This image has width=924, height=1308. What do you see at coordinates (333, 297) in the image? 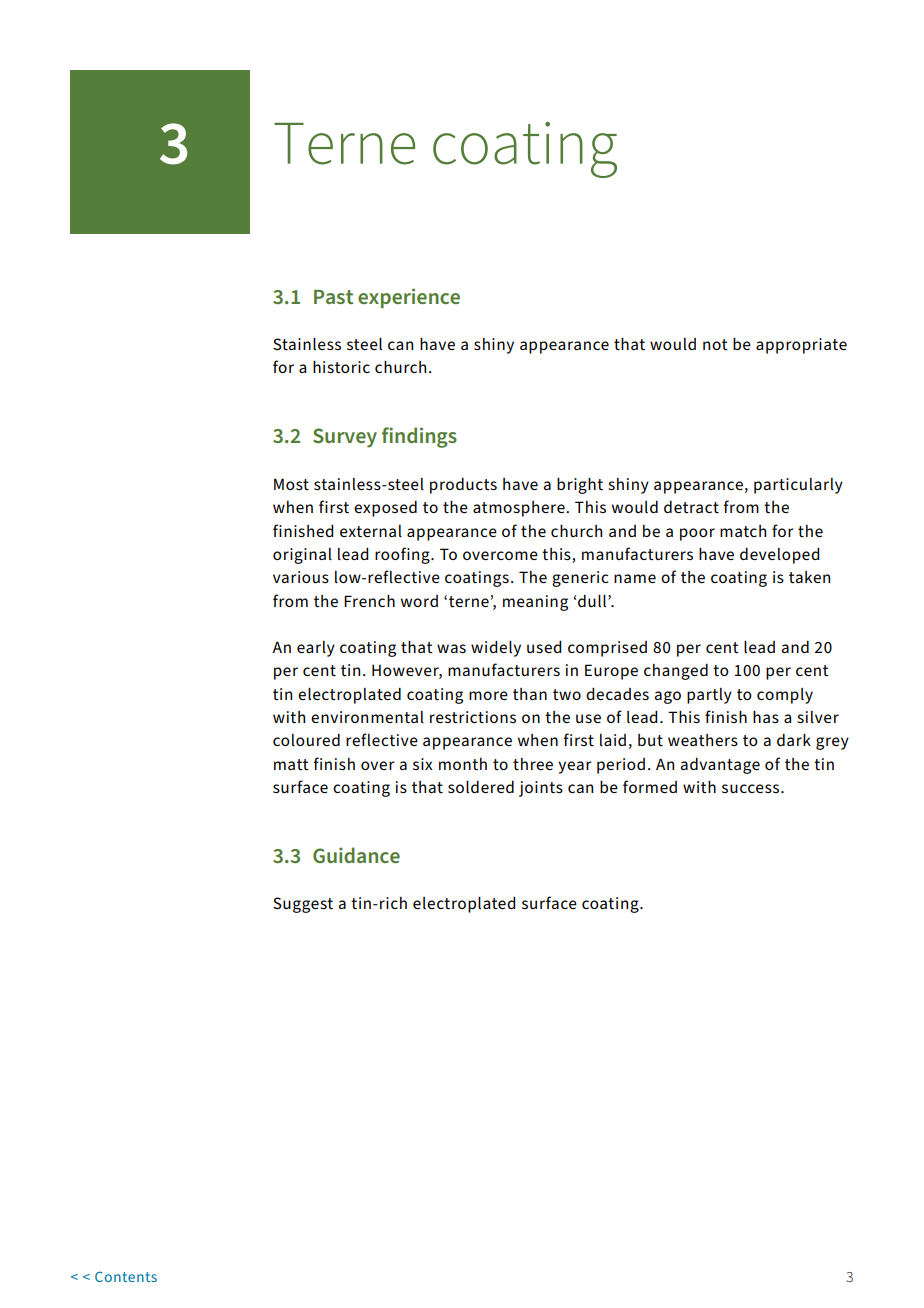
I see `Past` at bounding box center [333, 297].
